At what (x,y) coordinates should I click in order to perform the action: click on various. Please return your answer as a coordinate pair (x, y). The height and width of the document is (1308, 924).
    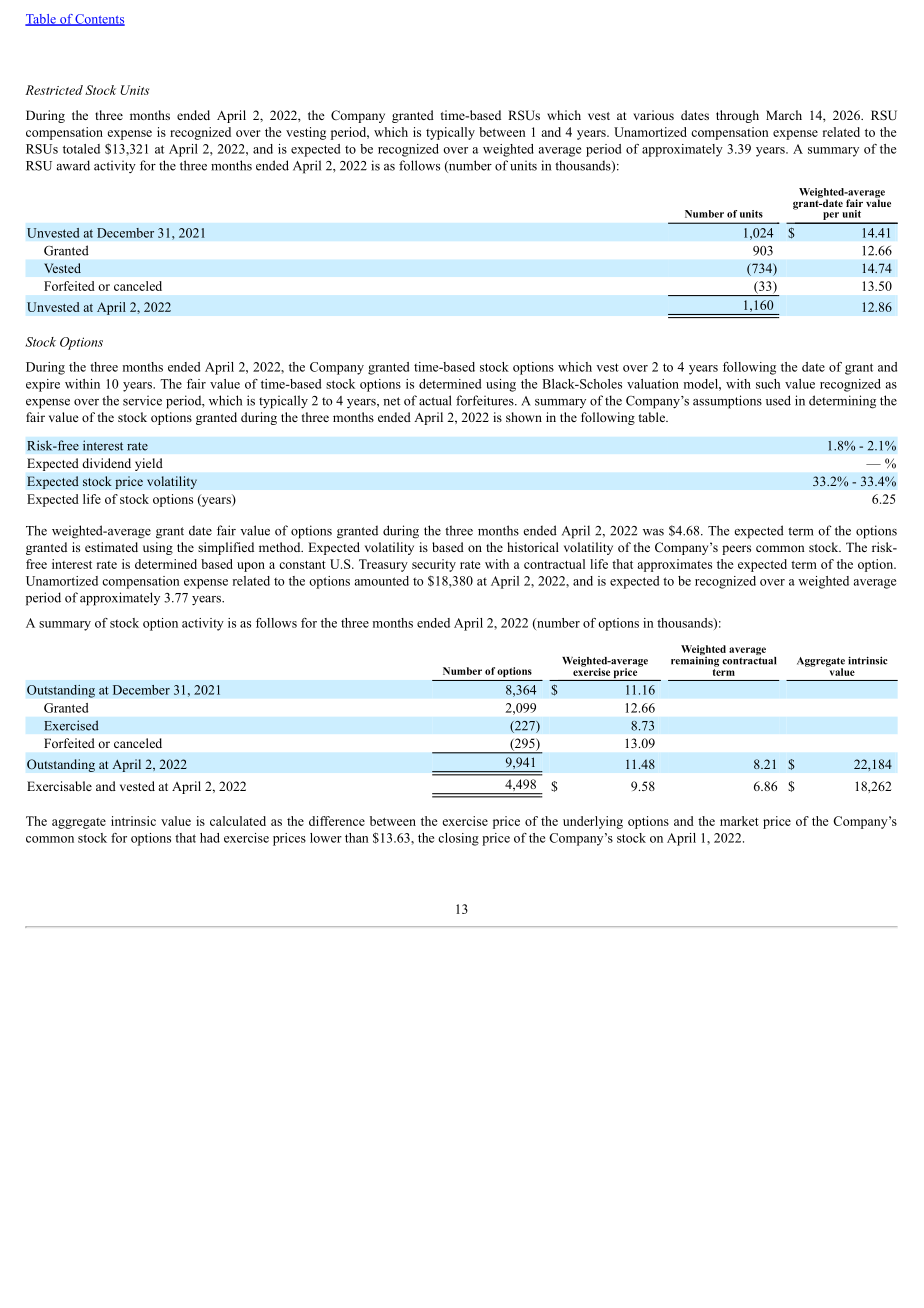
    Looking at the image, I should click on (653, 115).
